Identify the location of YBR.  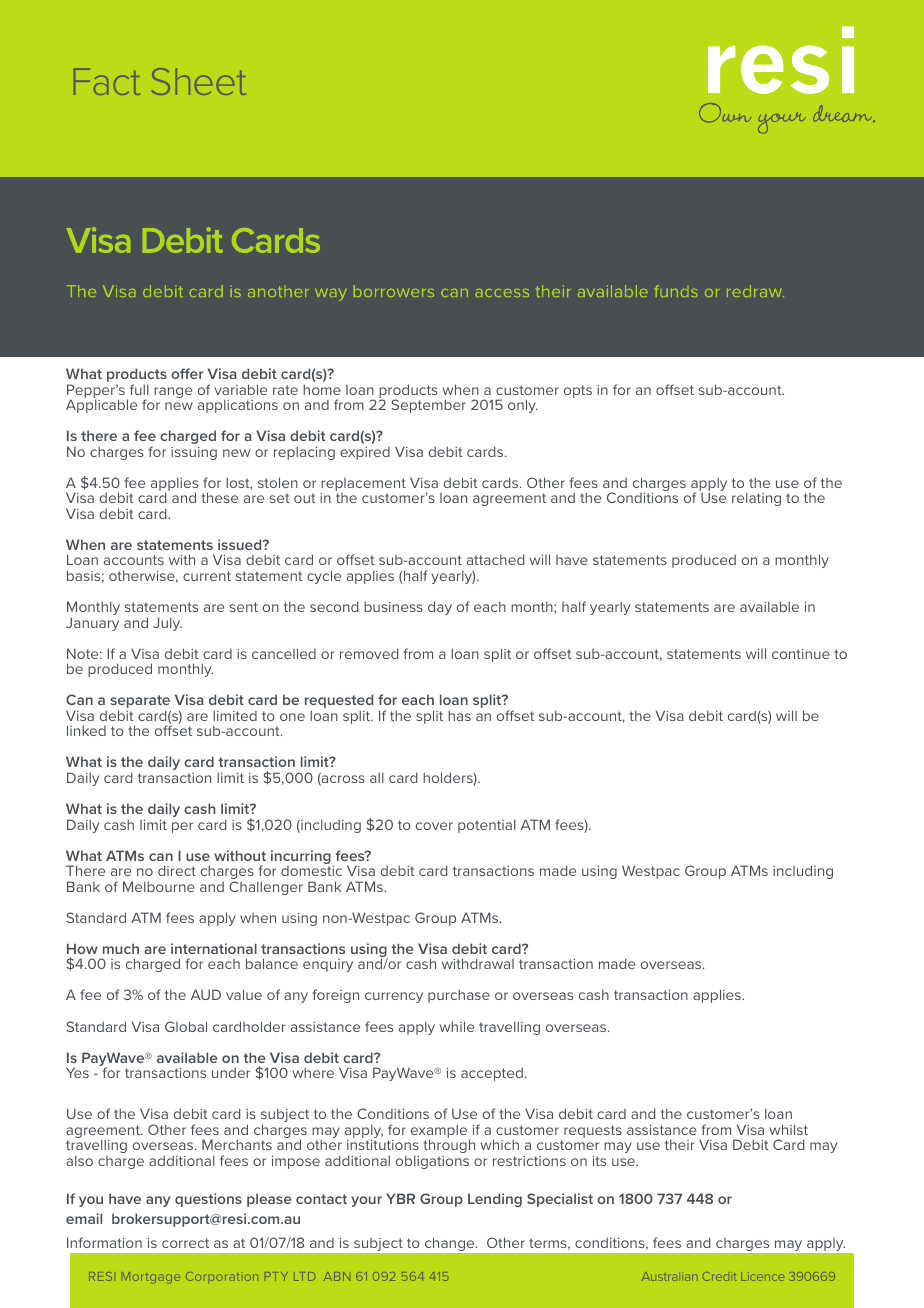
(400, 1198).
